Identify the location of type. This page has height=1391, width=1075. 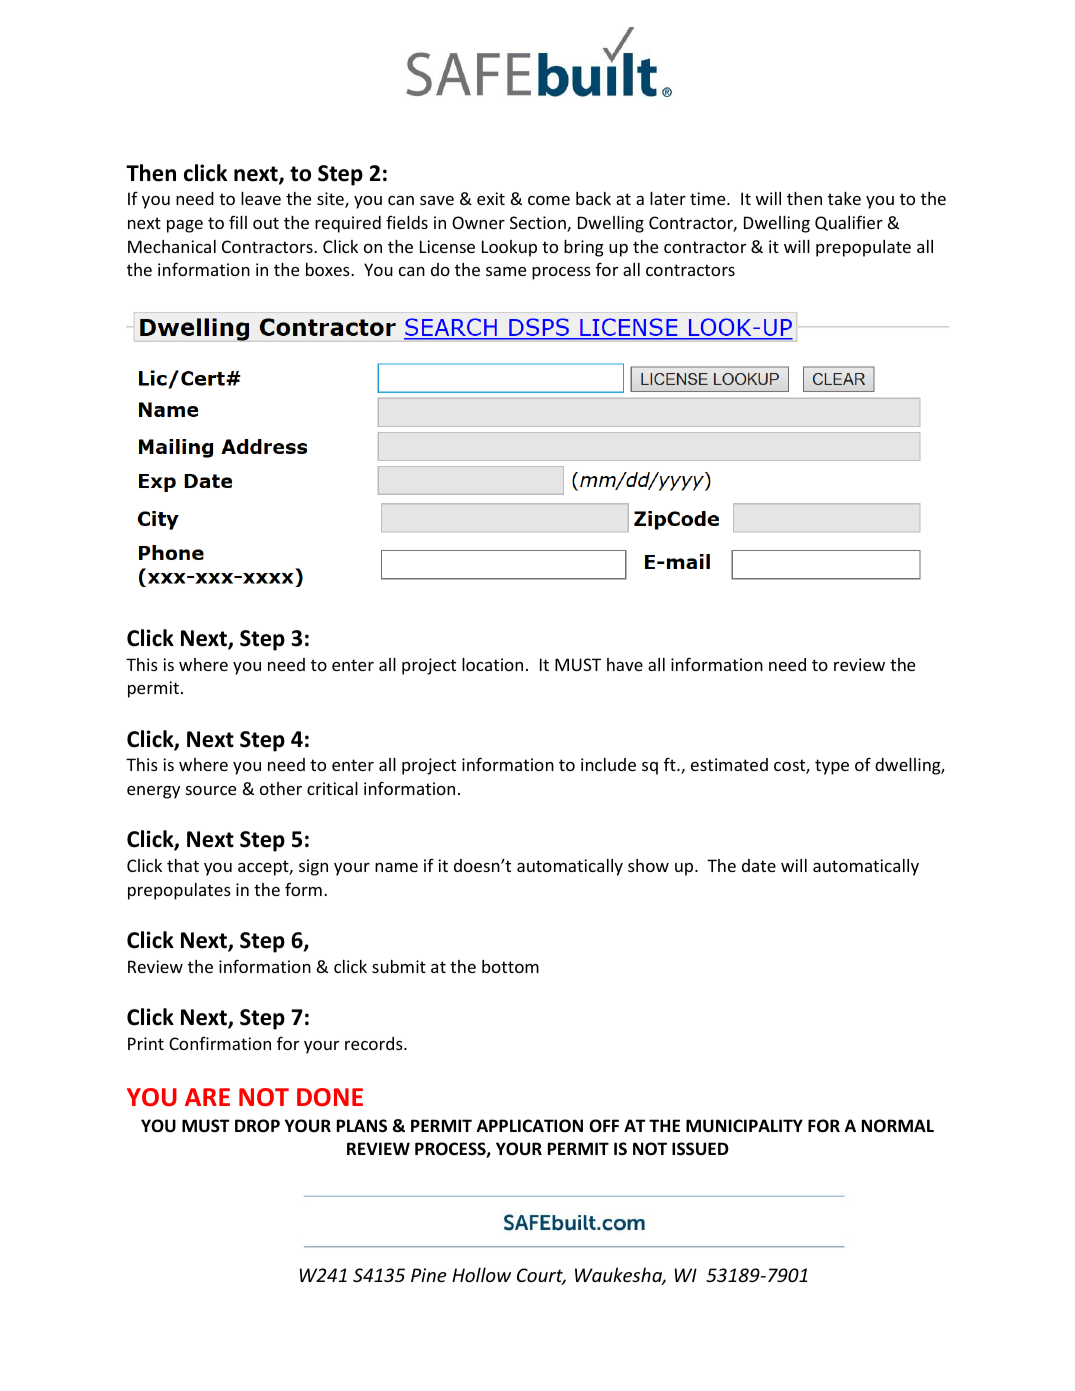
(832, 767).
